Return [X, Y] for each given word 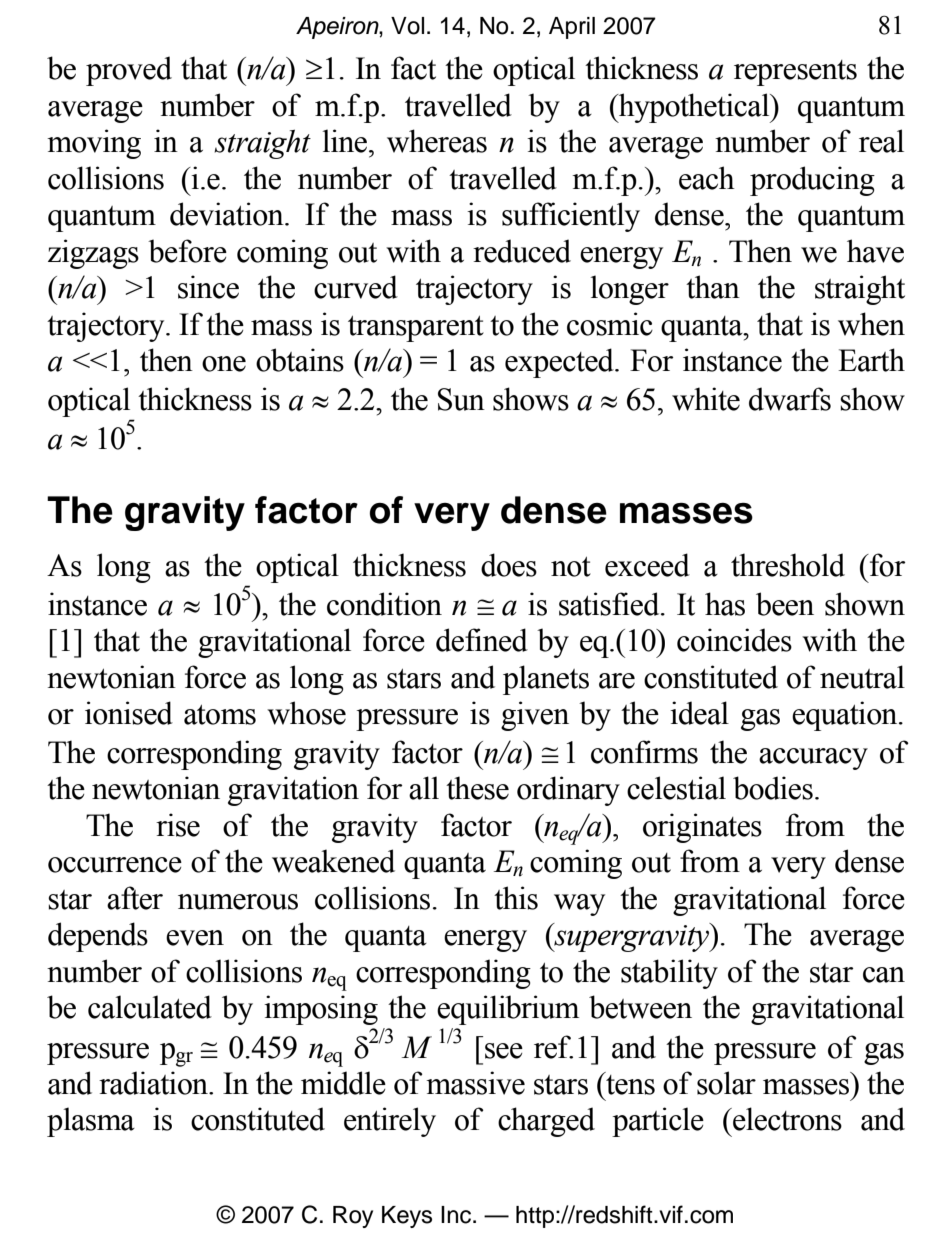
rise [178, 825]
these [477, 788]
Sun [461, 399]
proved [129, 71]
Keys [407, 1217]
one [224, 364]
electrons [786, 1119]
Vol [407, 26]
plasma [91, 1122]
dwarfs [790, 399]
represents [795, 73]
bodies [773, 788]
